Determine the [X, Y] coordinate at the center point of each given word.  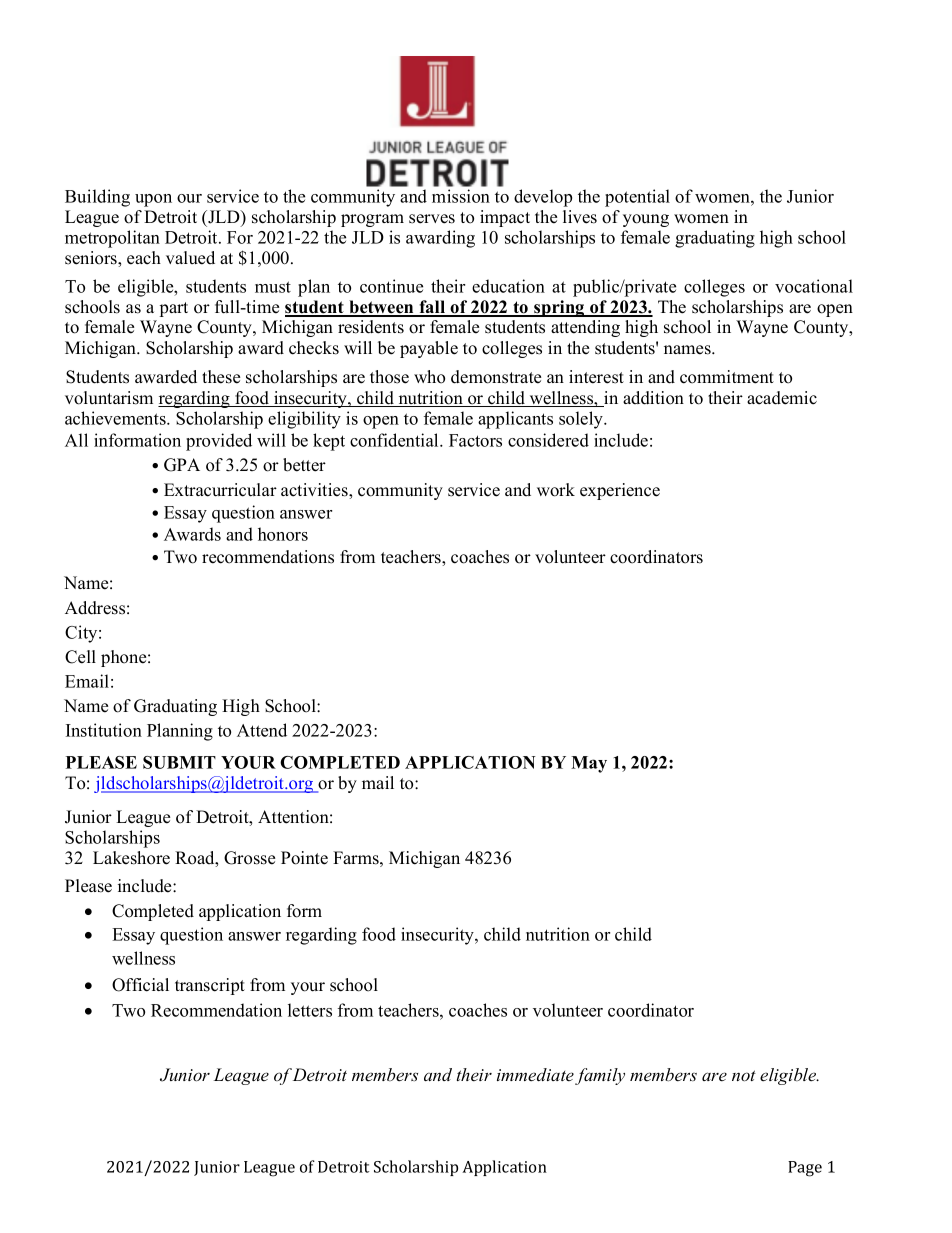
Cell [80, 657]
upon [153, 200]
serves [432, 219]
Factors [475, 440]
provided [219, 442]
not [744, 1076]
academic [782, 398]
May [589, 764]
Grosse [249, 858]
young [646, 220]
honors [283, 534]
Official [140, 985]
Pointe [304, 858]
